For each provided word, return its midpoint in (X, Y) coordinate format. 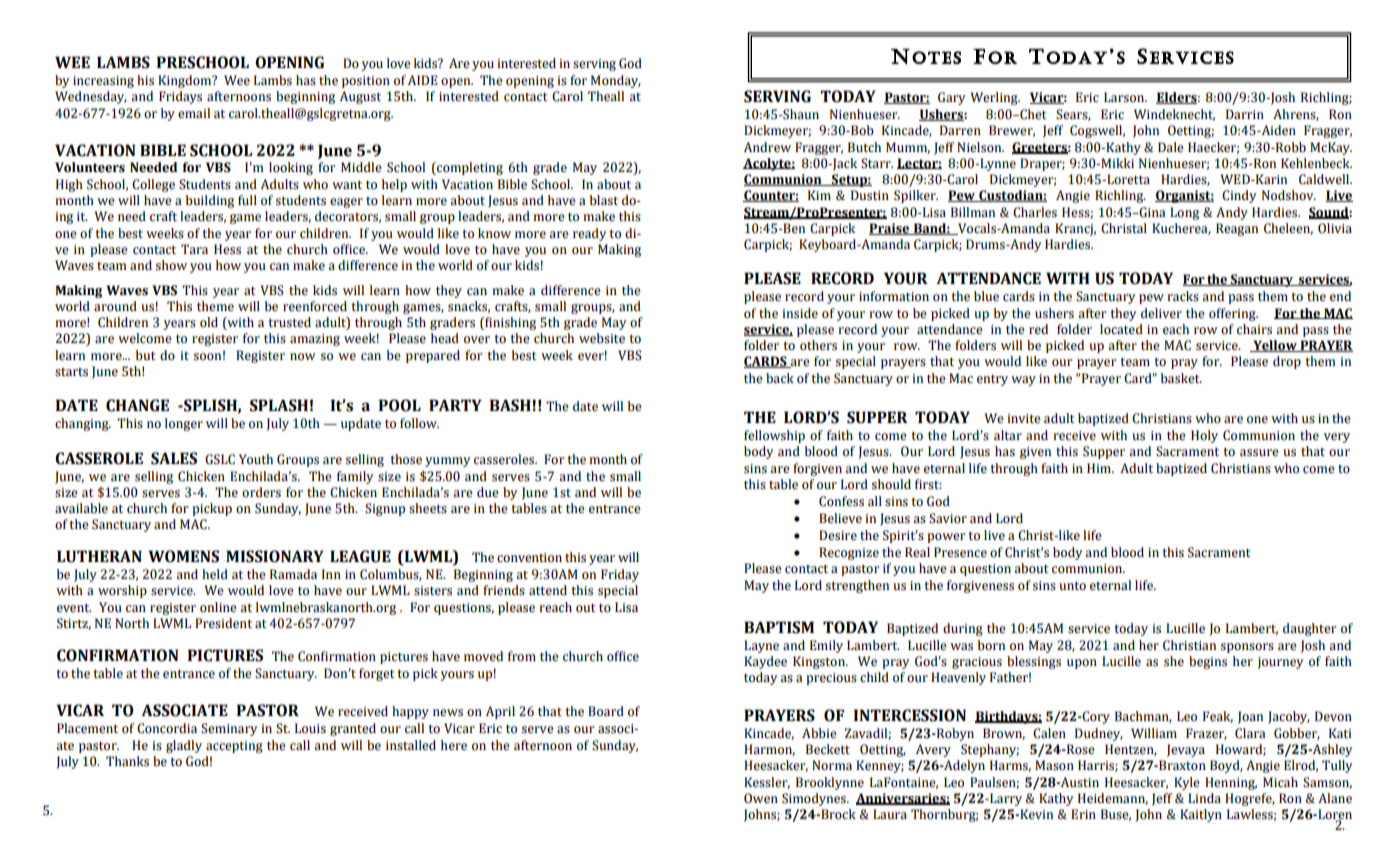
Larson (1125, 97)
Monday (616, 81)
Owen (761, 798)
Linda (1204, 798)
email (194, 113)
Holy (1204, 436)
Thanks (127, 761)
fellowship (774, 436)
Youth (256, 459)
